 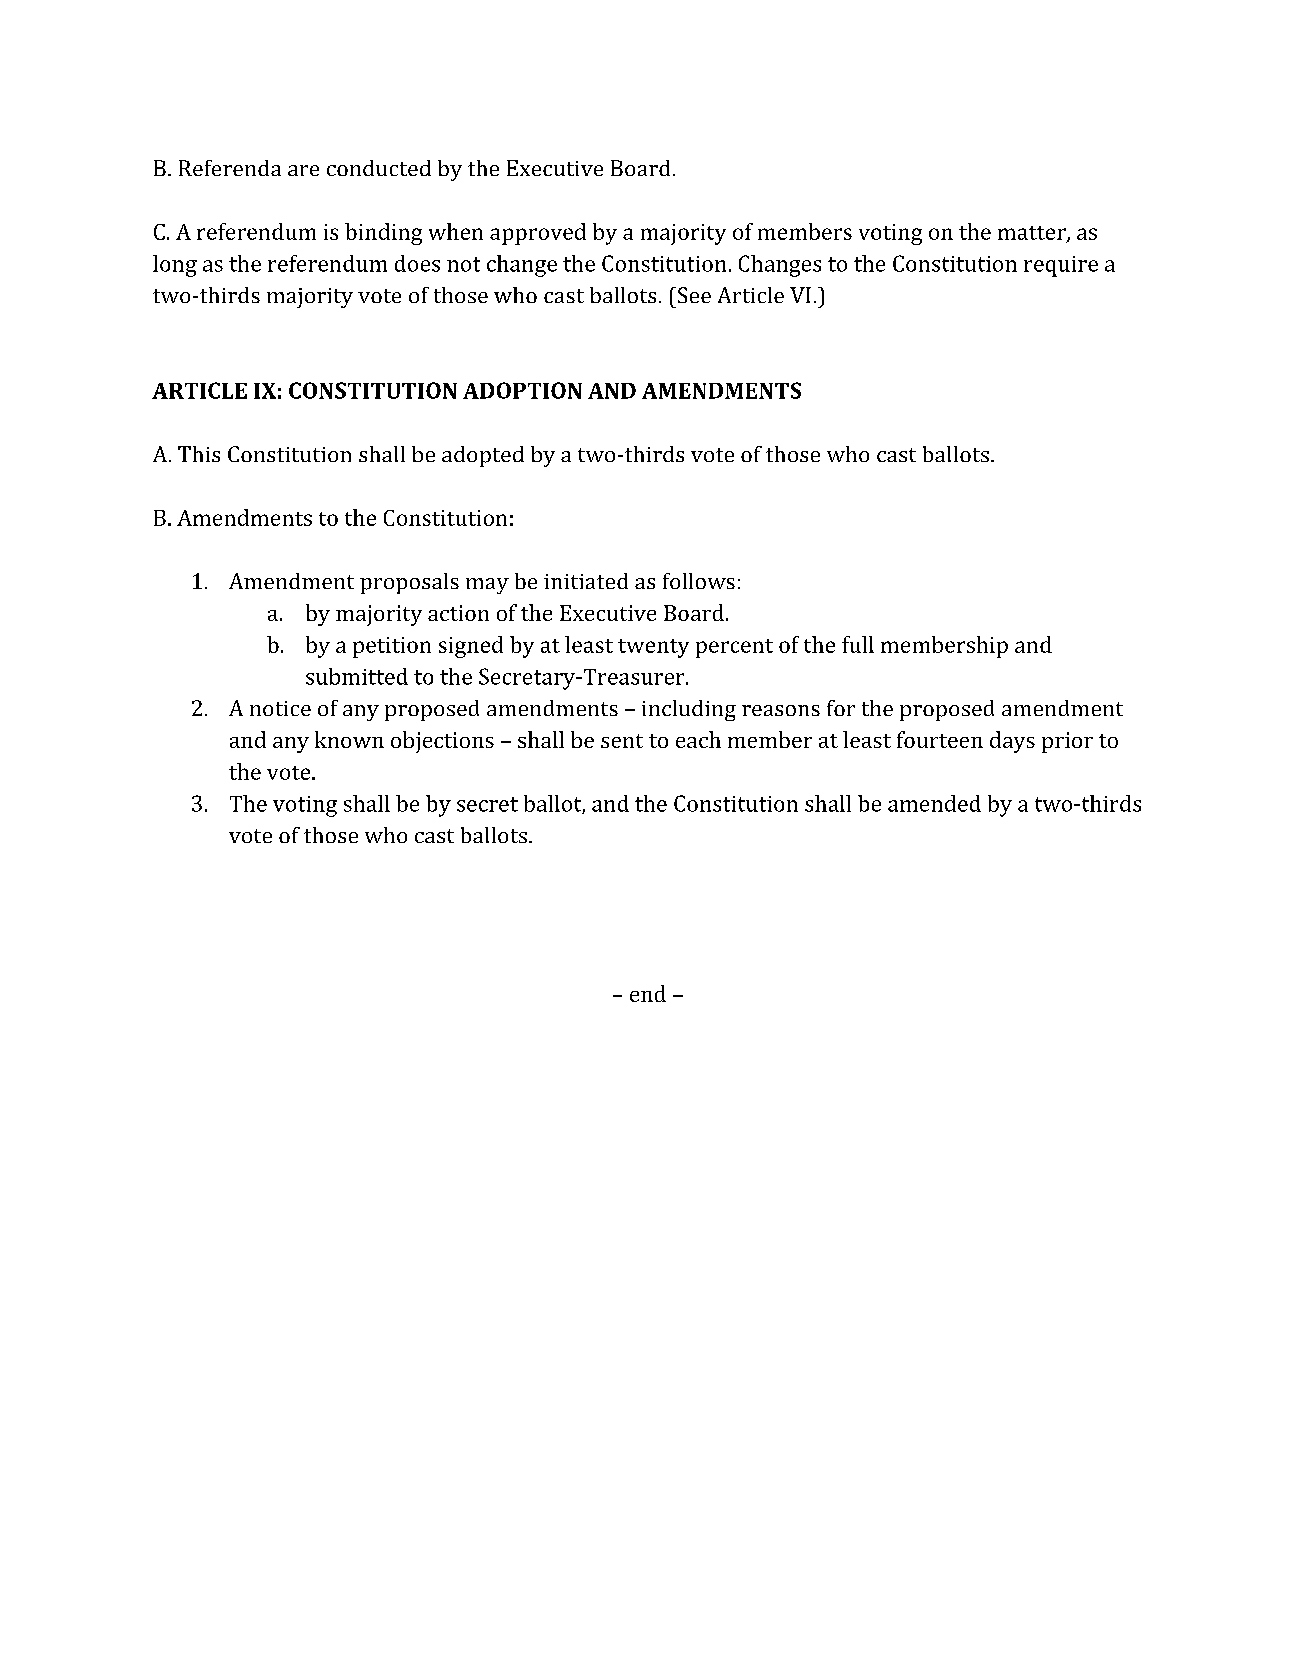 What do you see at coordinates (199, 454) in the document?
I see `This` at bounding box center [199, 454].
